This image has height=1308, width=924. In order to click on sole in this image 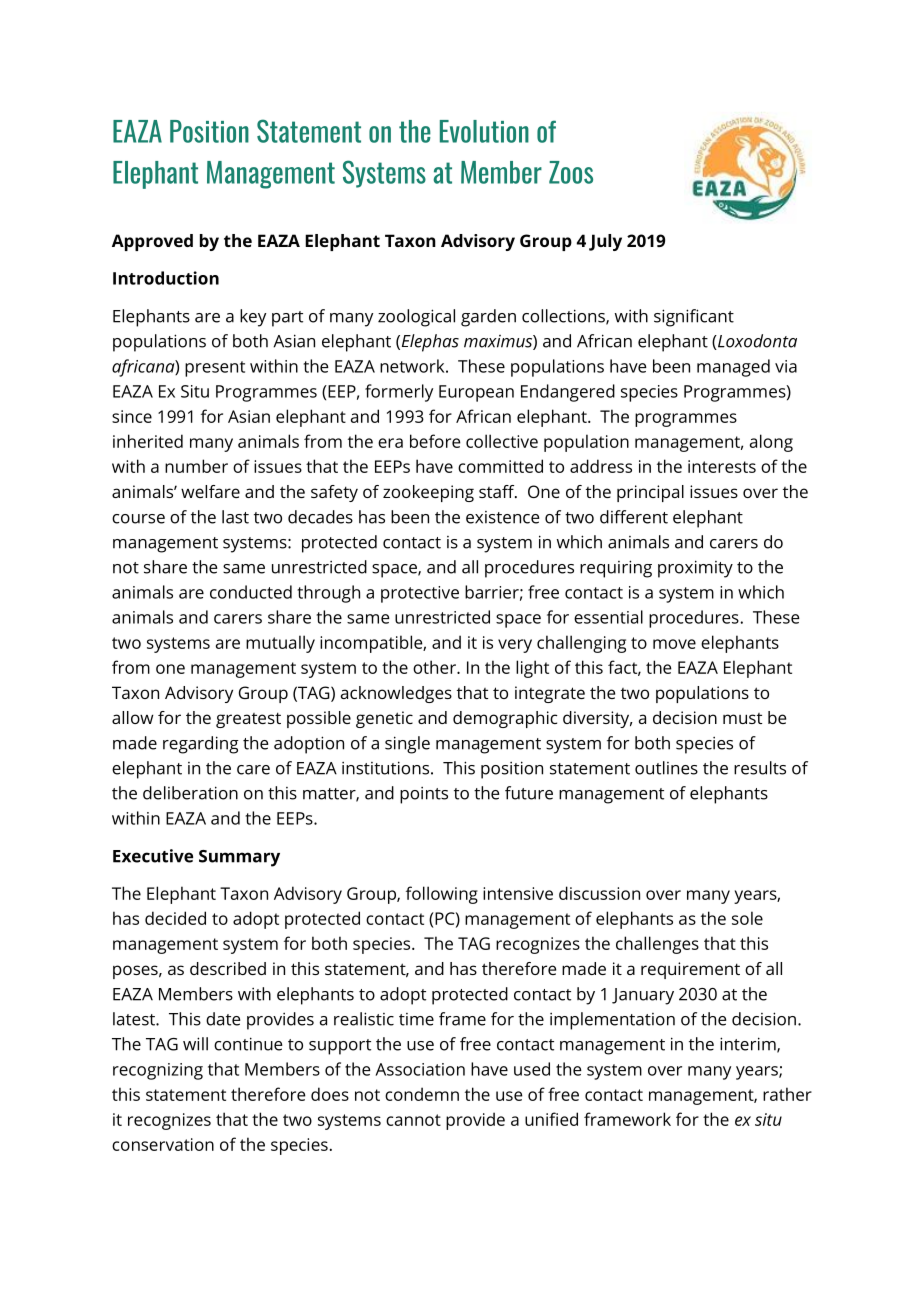, I will do `click(747, 918)`.
